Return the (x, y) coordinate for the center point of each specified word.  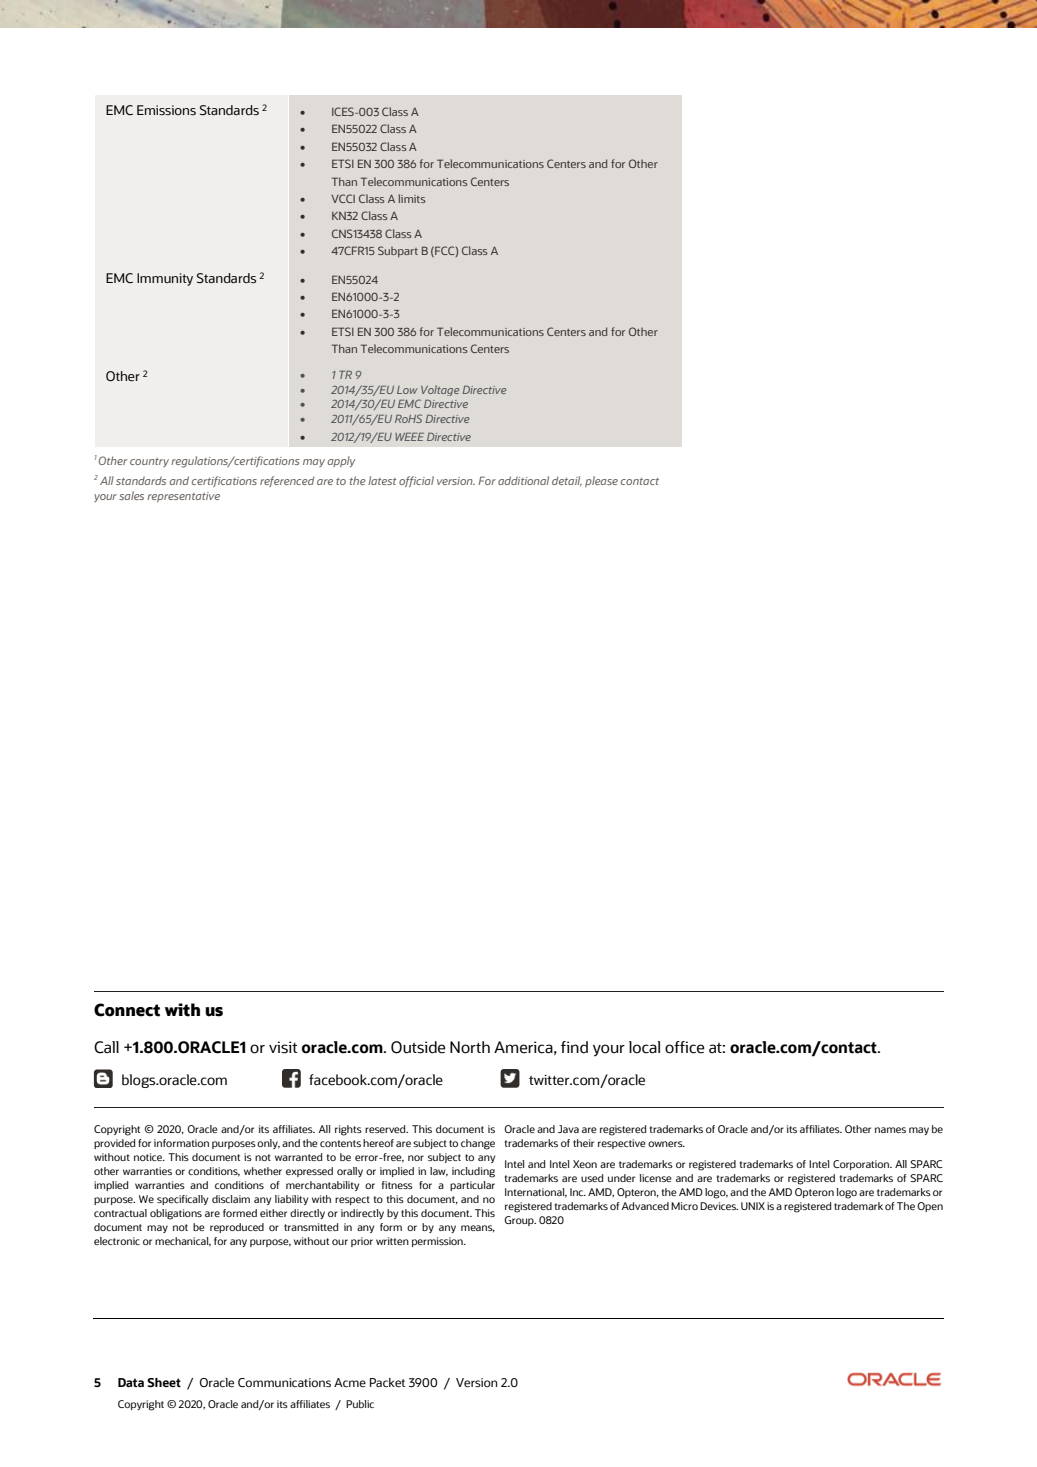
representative (183, 497)
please (601, 481)
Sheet (164, 1383)
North (470, 1047)
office (685, 1047)
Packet (387, 1382)
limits (412, 198)
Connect (127, 1010)
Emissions (166, 110)
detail (567, 481)
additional (523, 480)
